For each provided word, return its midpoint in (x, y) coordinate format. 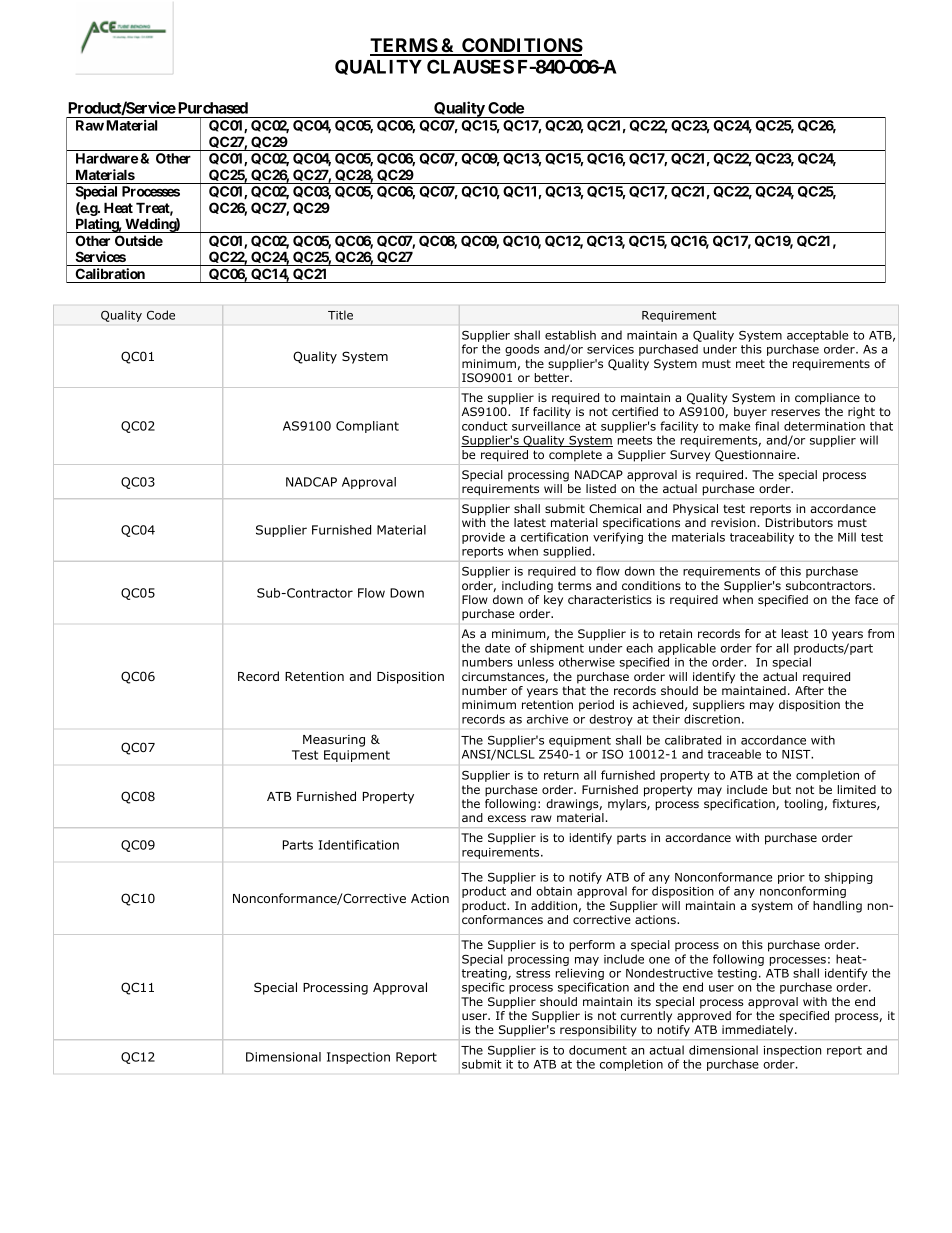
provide (483, 538)
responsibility (598, 1031)
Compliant (367, 427)
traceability (762, 538)
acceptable (817, 336)
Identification (359, 845)
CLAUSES (470, 66)
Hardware (107, 158)
